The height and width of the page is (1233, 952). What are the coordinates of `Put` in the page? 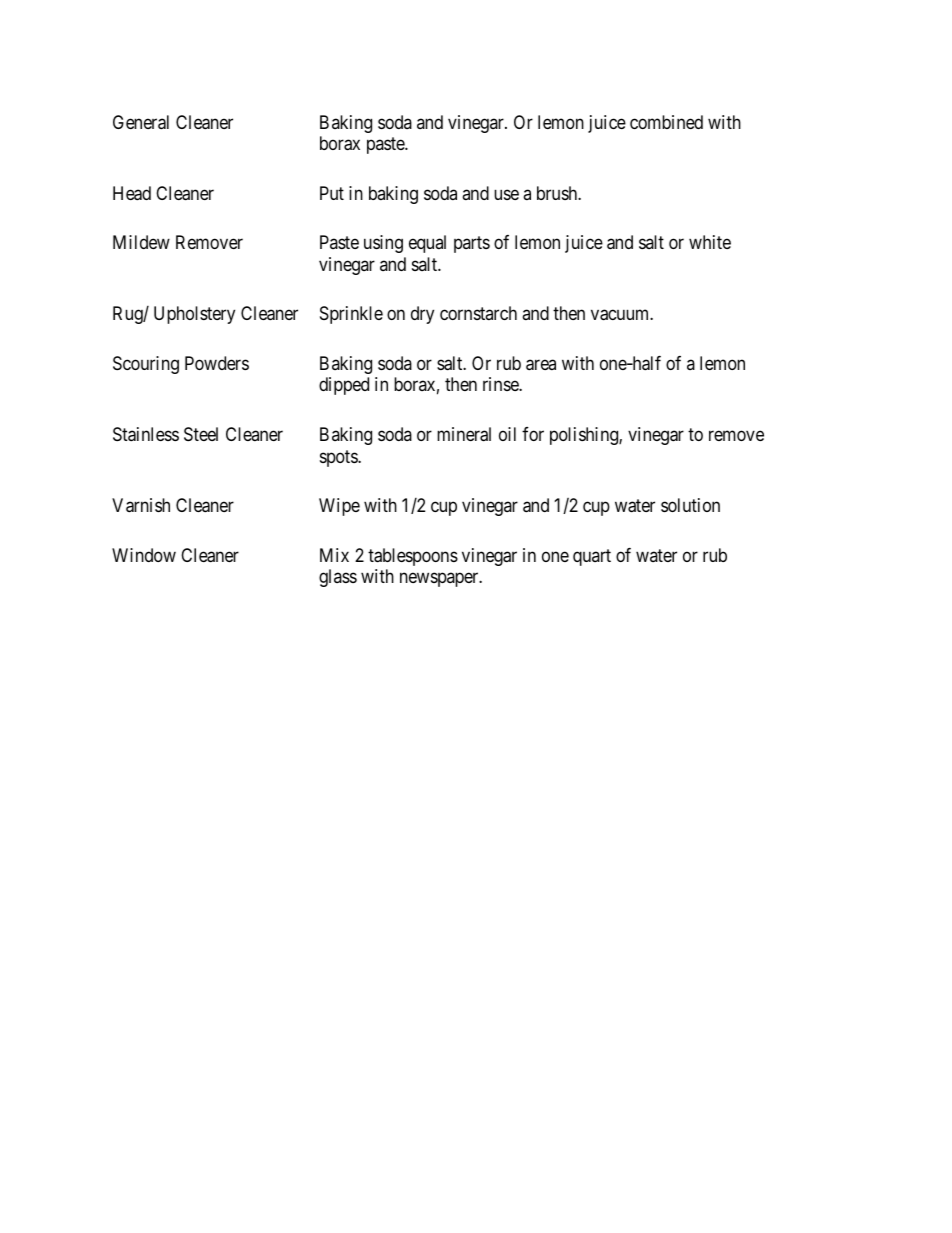 It's located at (332, 193).
